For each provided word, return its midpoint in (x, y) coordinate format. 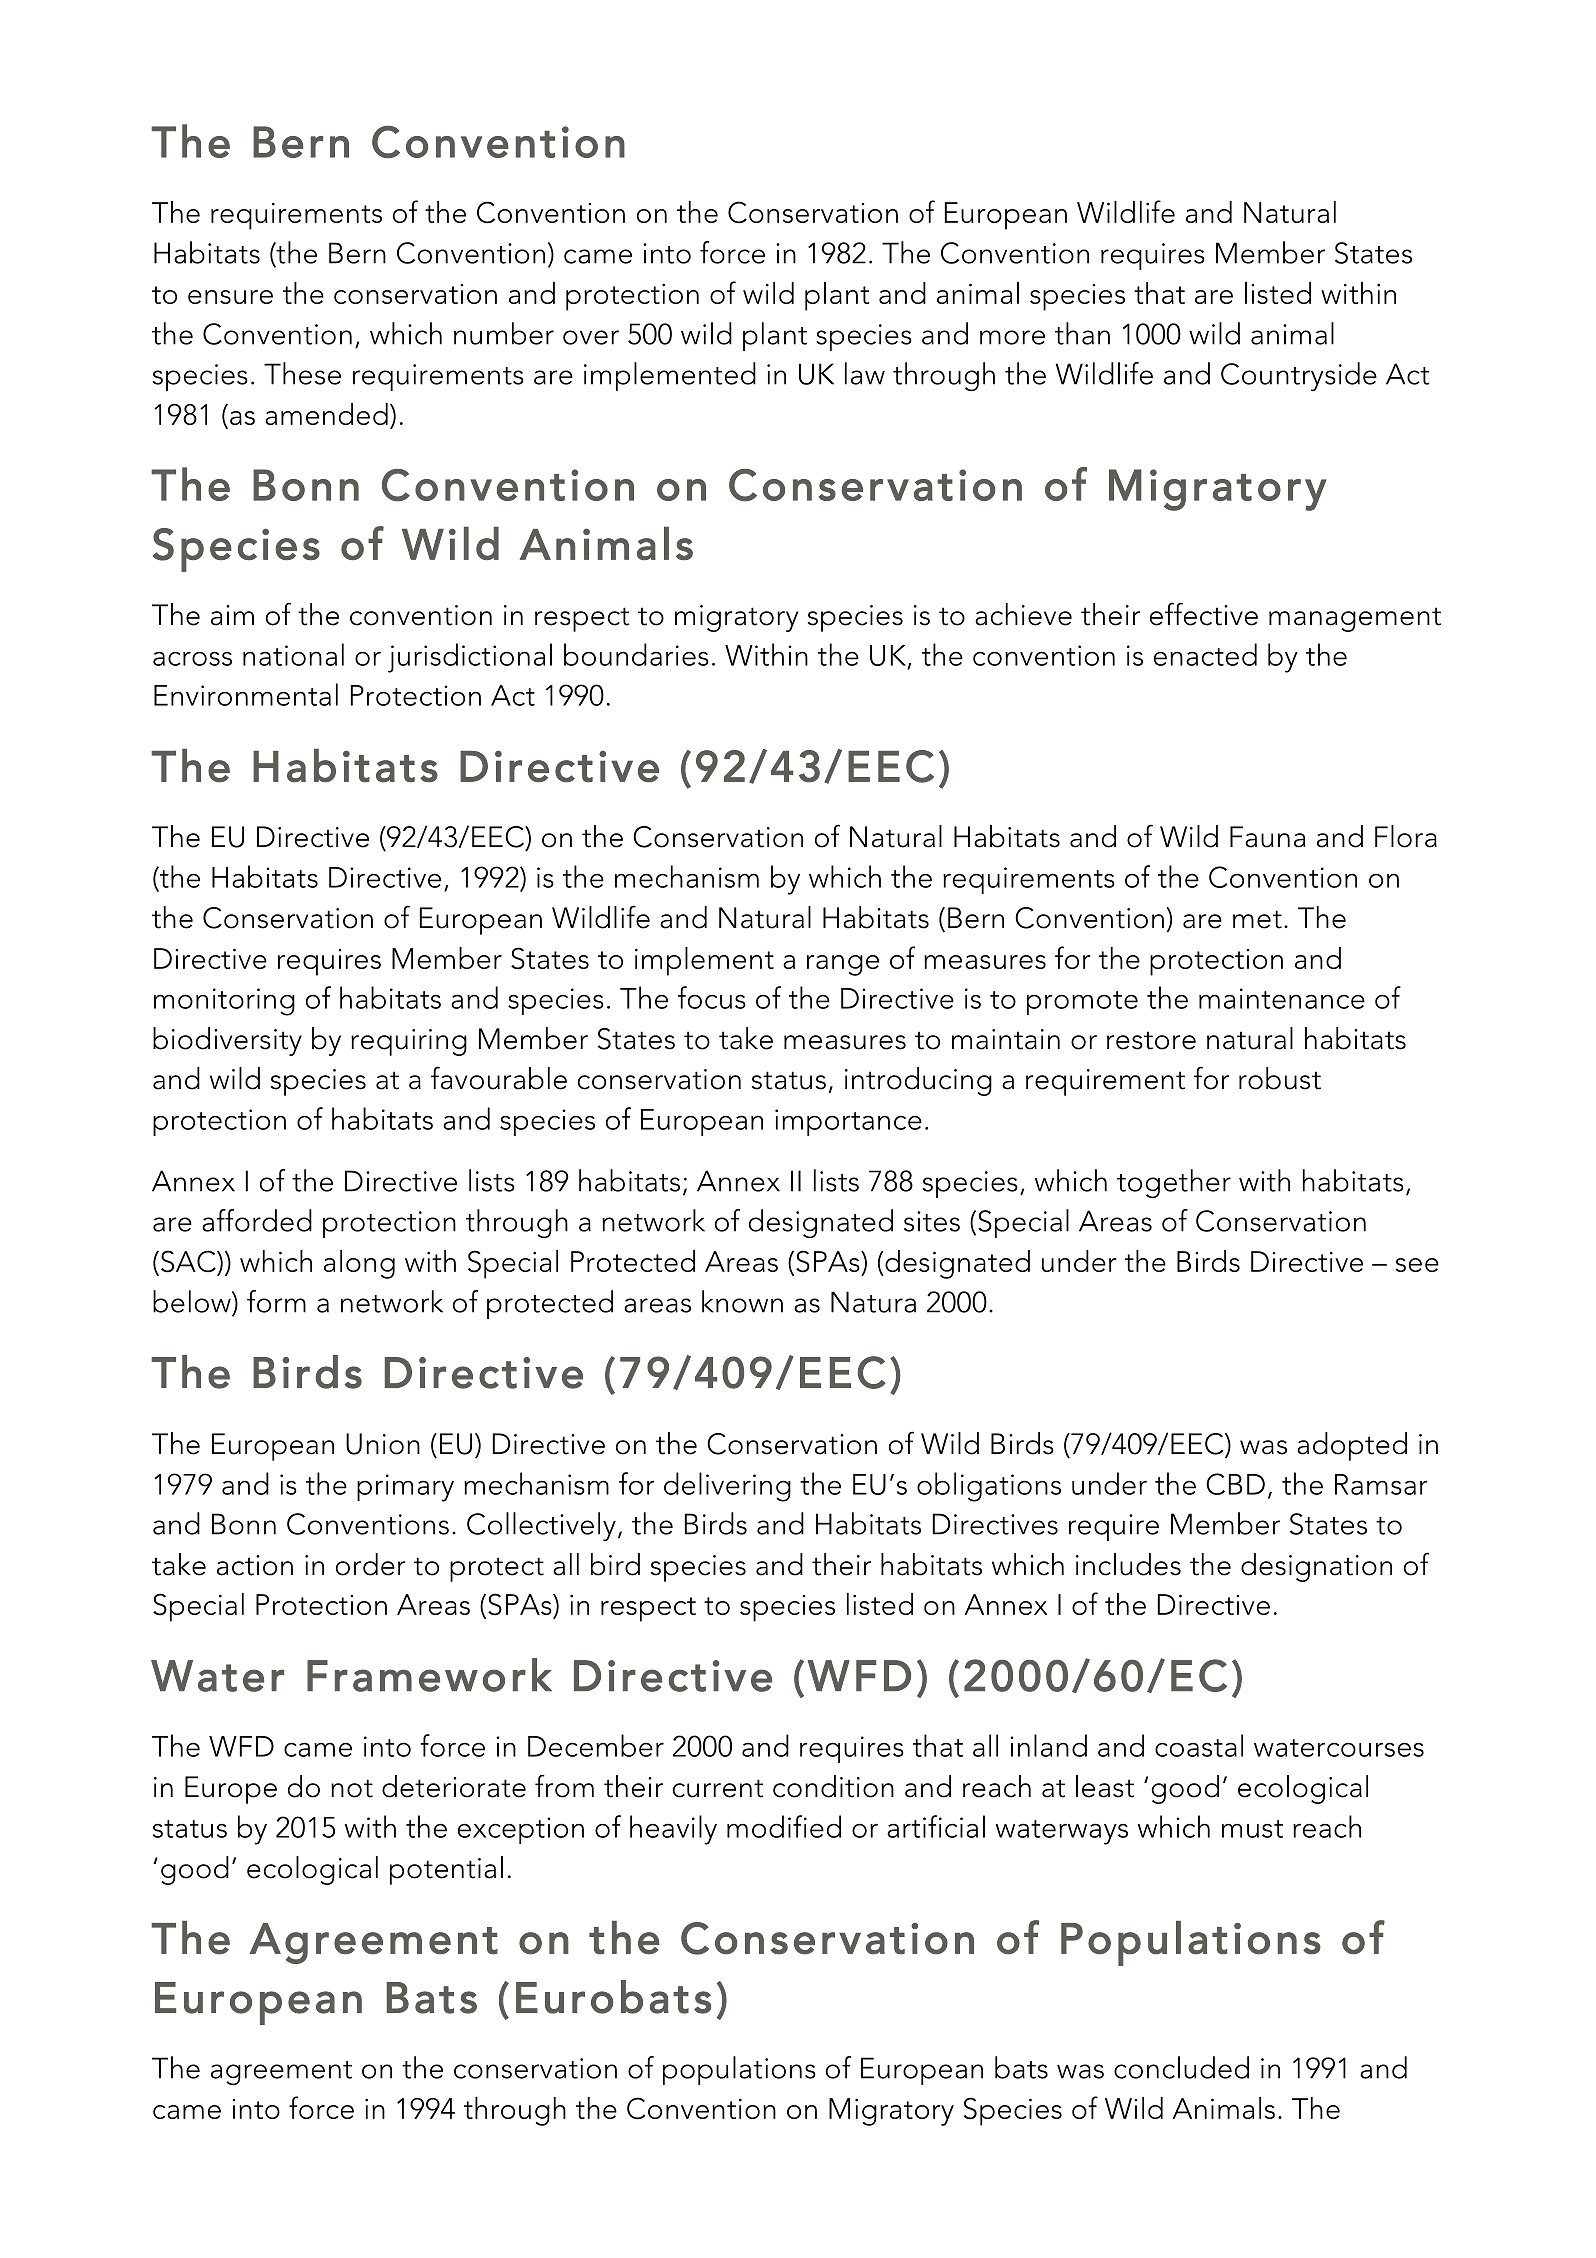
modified (784, 1826)
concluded (1181, 2067)
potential (446, 1870)
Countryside (1299, 376)
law (865, 373)
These (302, 373)
